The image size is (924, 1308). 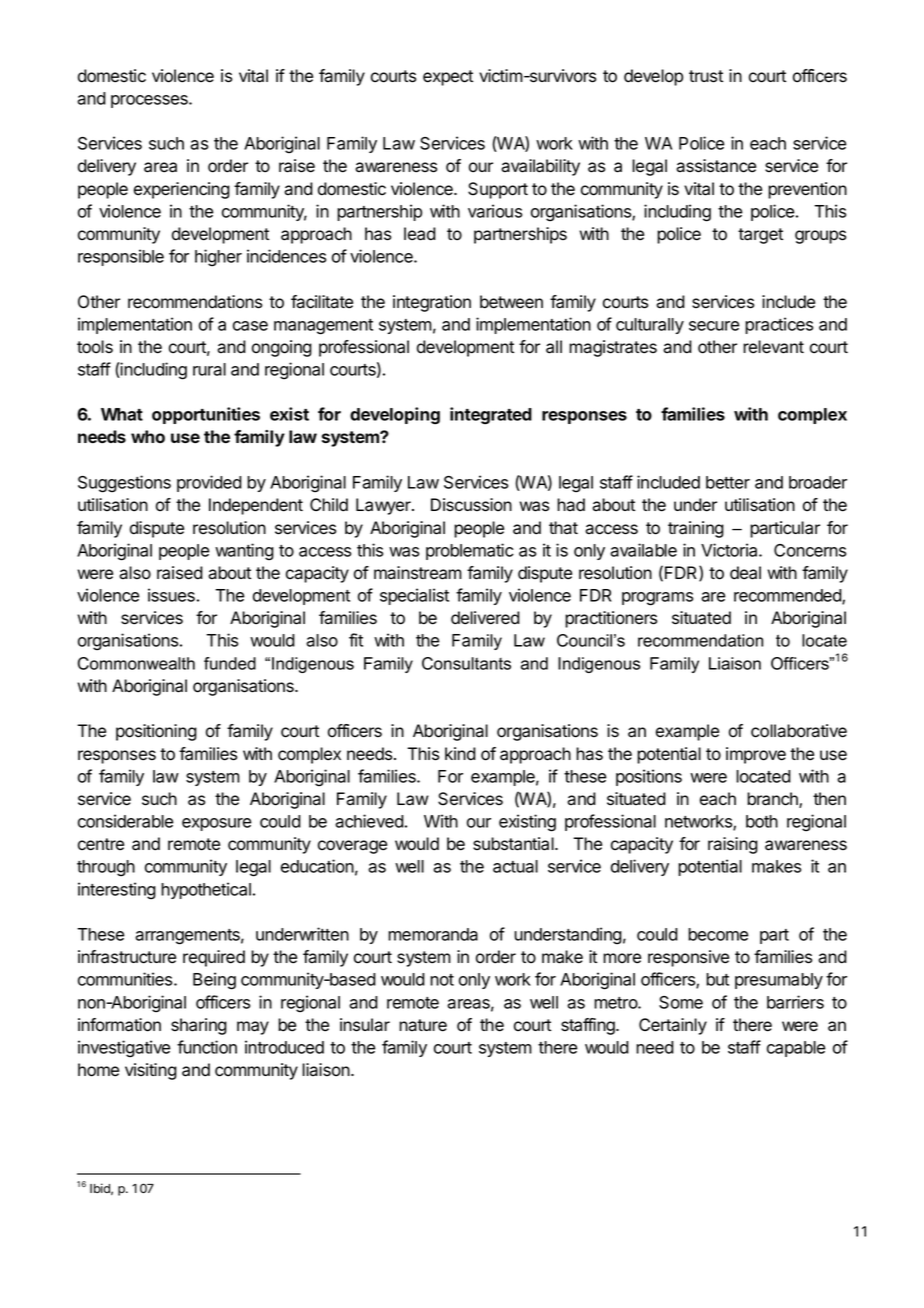 I want to click on capable, so click(x=796, y=1049).
